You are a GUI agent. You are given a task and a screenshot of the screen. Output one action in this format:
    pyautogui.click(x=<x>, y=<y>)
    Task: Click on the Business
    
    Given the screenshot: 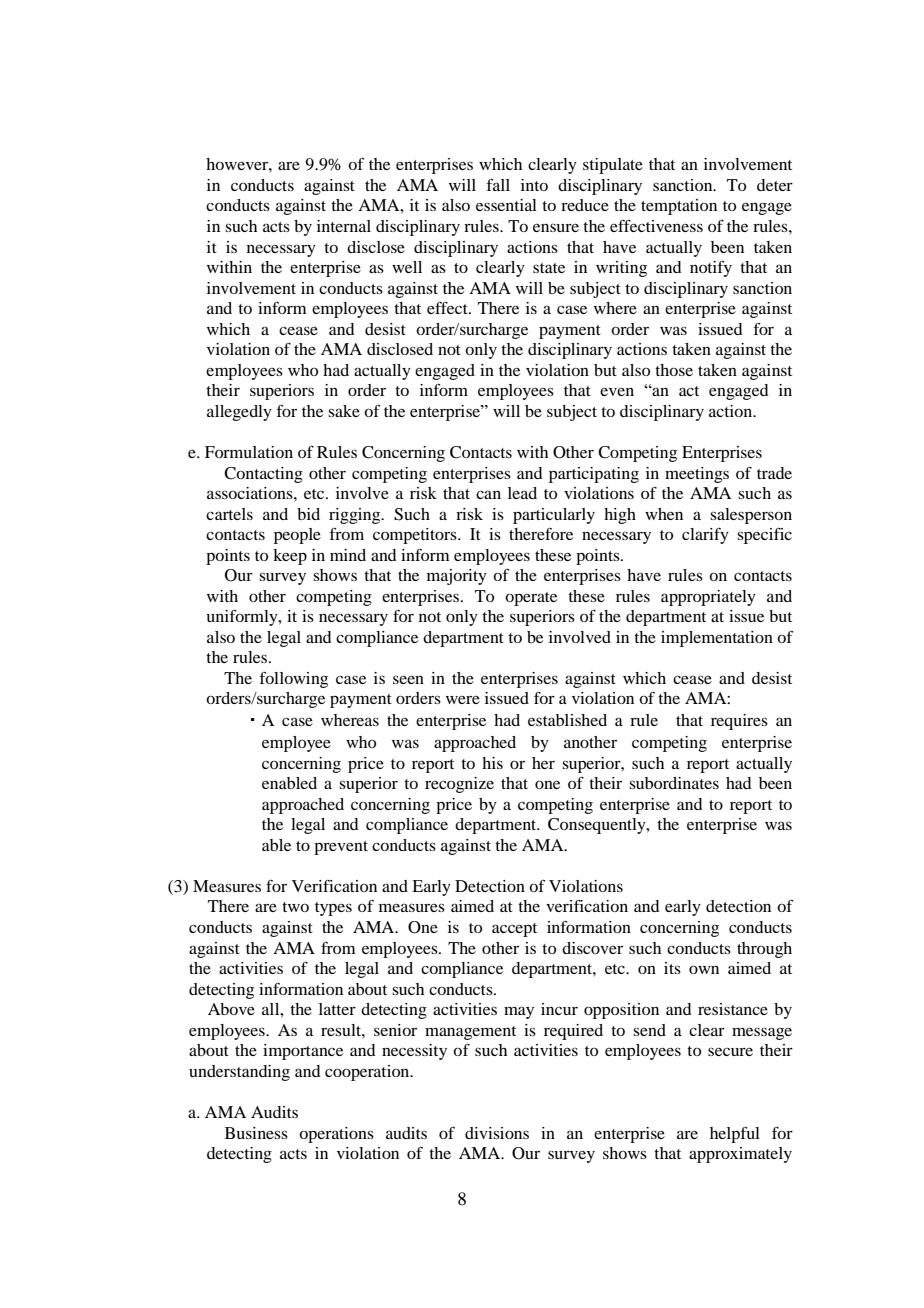 What is the action you would take?
    pyautogui.click(x=256, y=1133)
